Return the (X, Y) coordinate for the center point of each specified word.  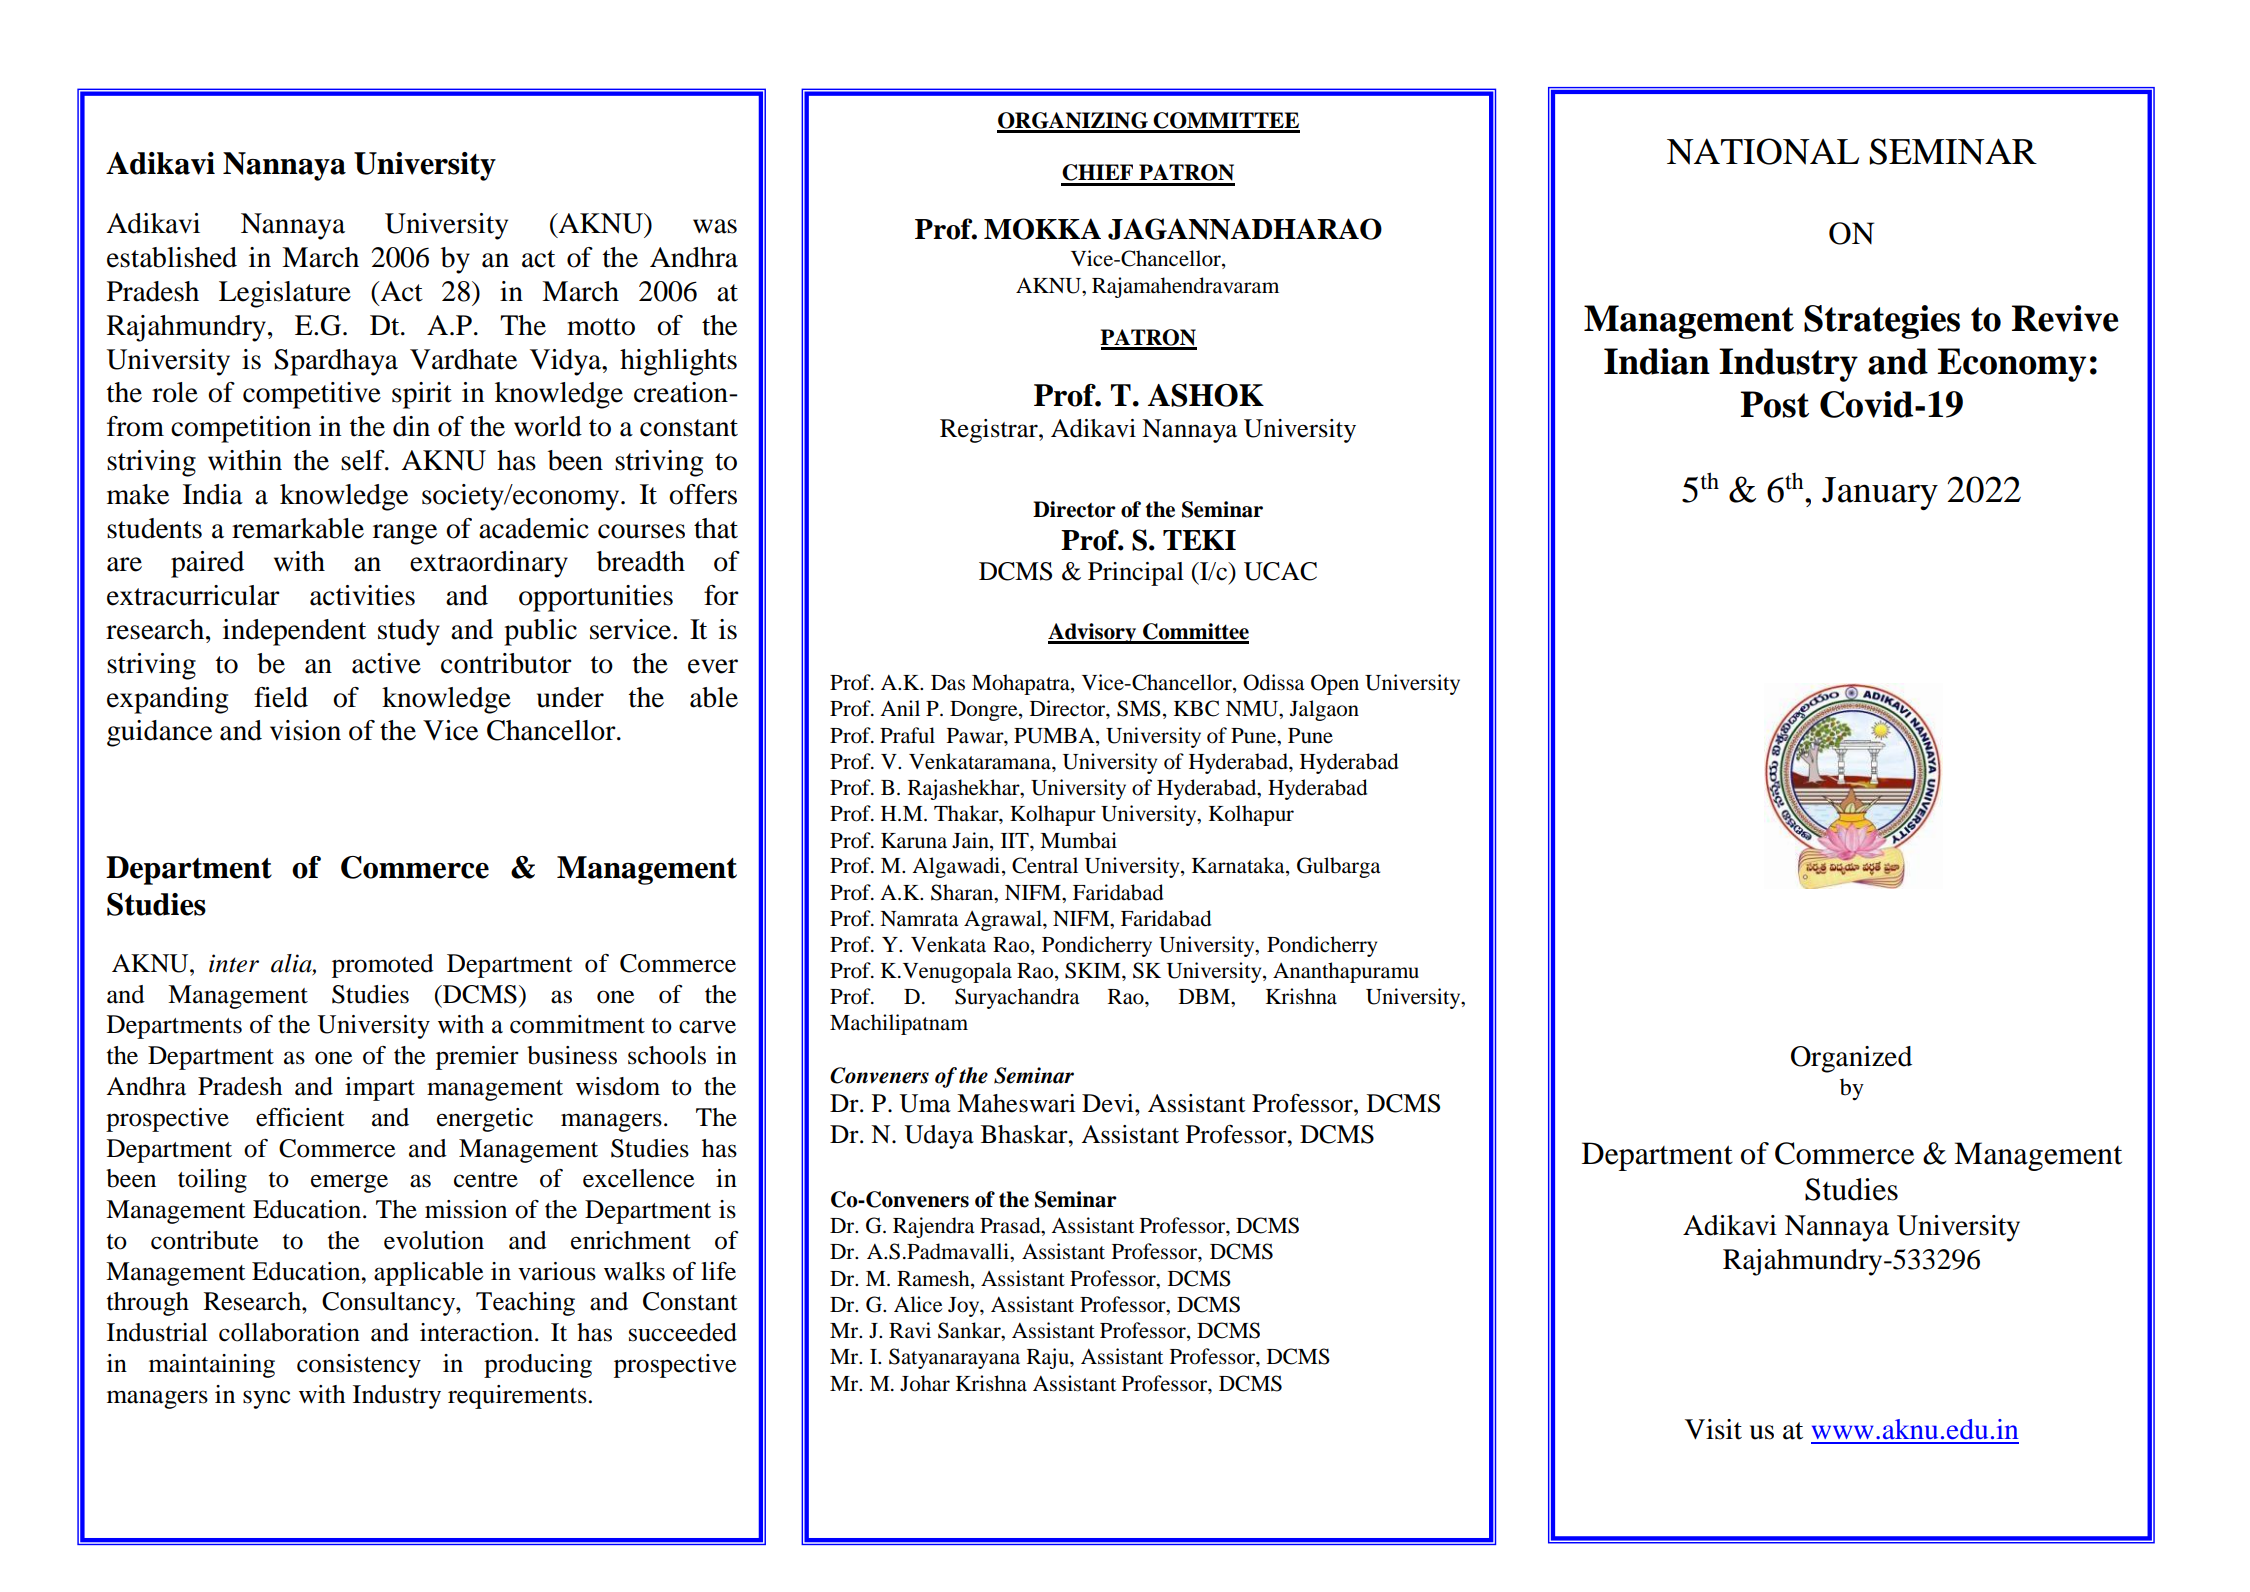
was (715, 226)
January (1880, 493)
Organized (1851, 1059)
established (172, 257)
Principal (1136, 574)
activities (362, 595)
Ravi (910, 1330)
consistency (359, 1366)
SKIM (1094, 970)
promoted (383, 966)
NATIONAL (1763, 151)
